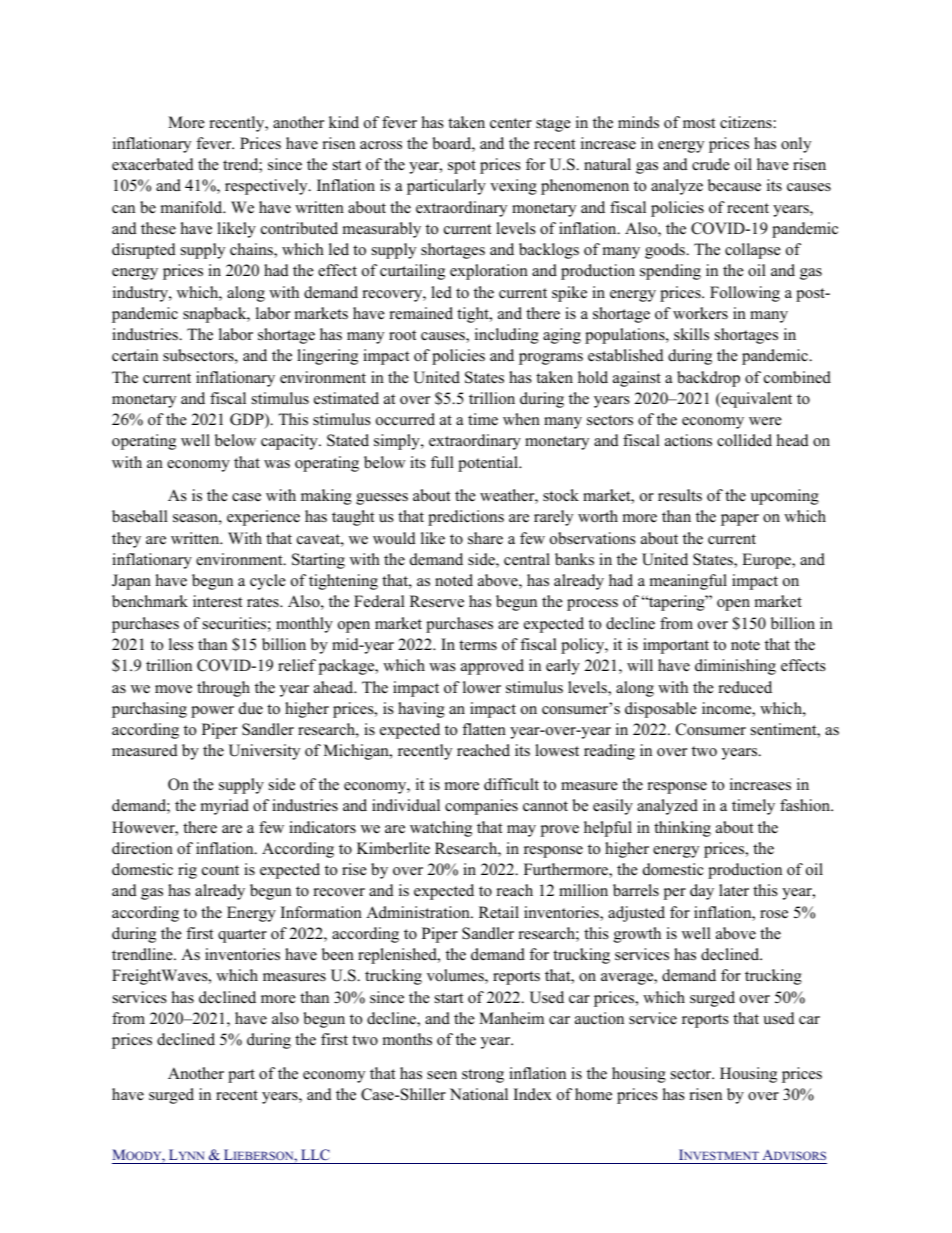 This screenshot has height=1233, width=952. I want to click on including, so click(507, 336).
